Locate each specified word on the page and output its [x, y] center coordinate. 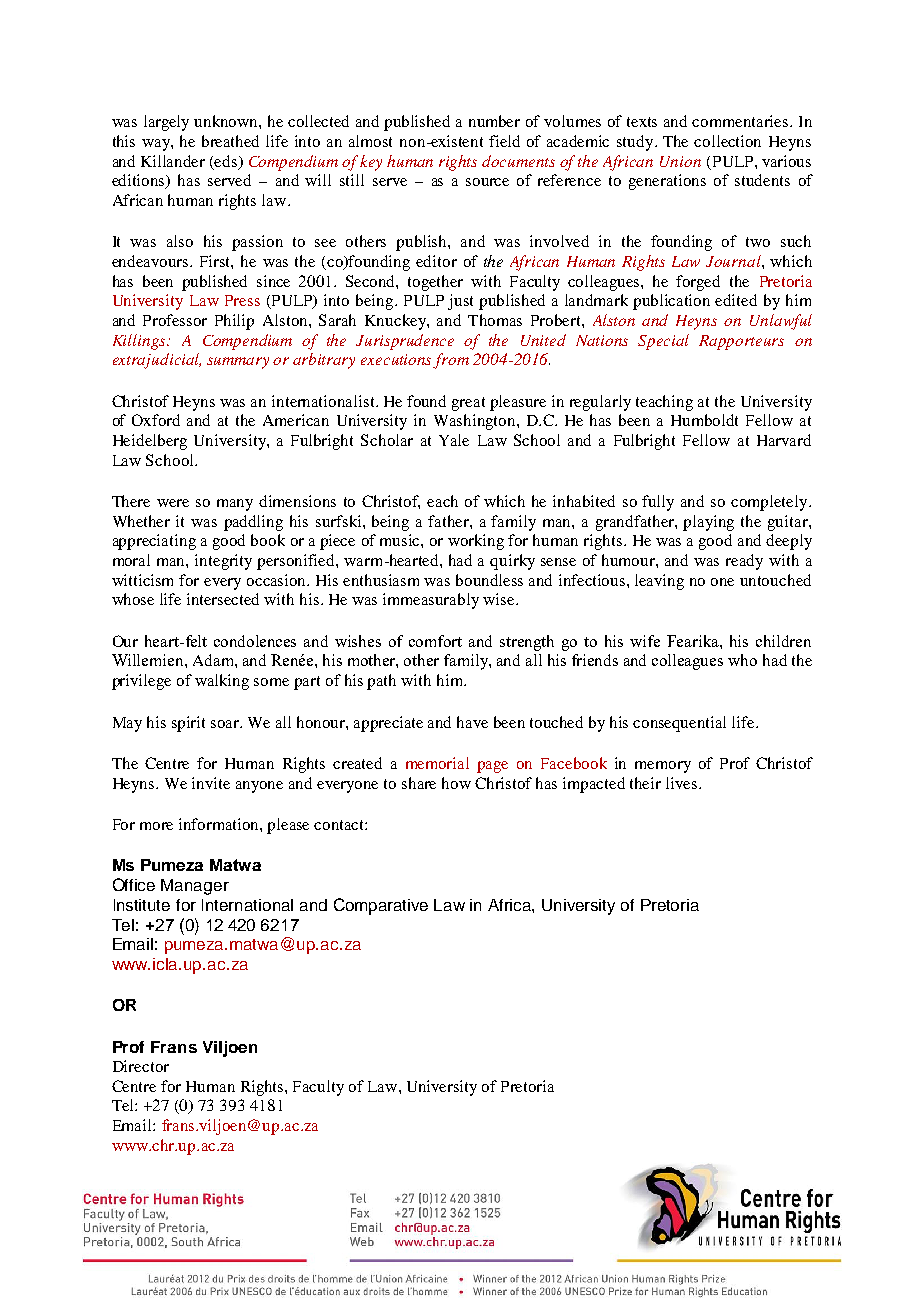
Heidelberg [150, 442]
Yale [454, 440]
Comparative [381, 906]
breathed [230, 141]
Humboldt [704, 420]
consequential [679, 724]
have [472, 722]
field [504, 141]
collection [727, 141]
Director [141, 1066]
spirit [188, 724]
